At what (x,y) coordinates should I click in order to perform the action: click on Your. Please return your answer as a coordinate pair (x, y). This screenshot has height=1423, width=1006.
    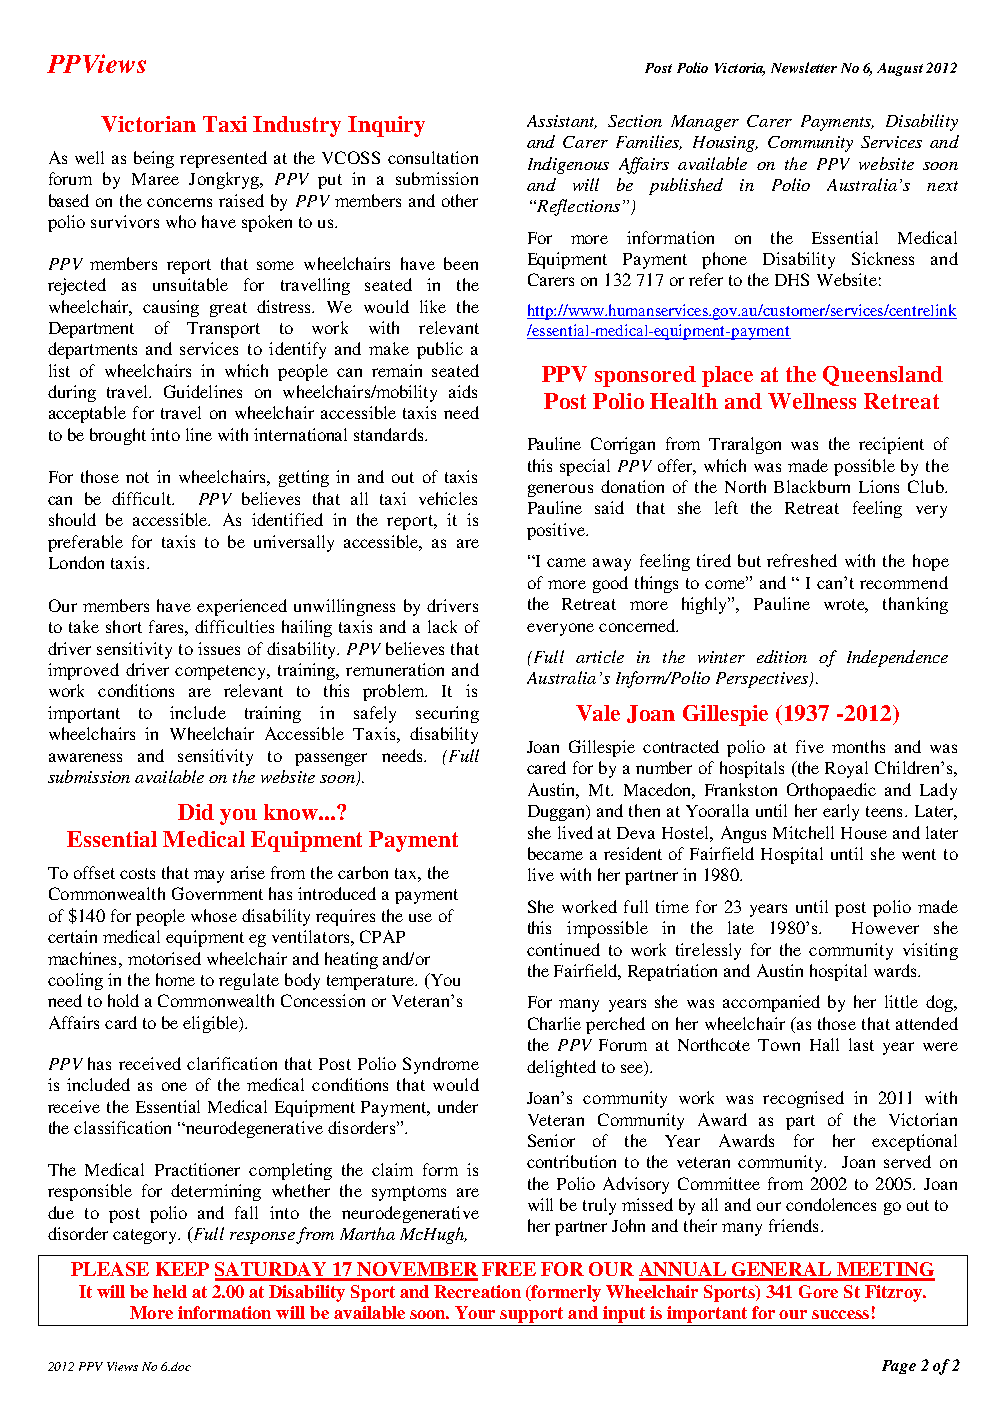
    Looking at the image, I should click on (475, 1312).
